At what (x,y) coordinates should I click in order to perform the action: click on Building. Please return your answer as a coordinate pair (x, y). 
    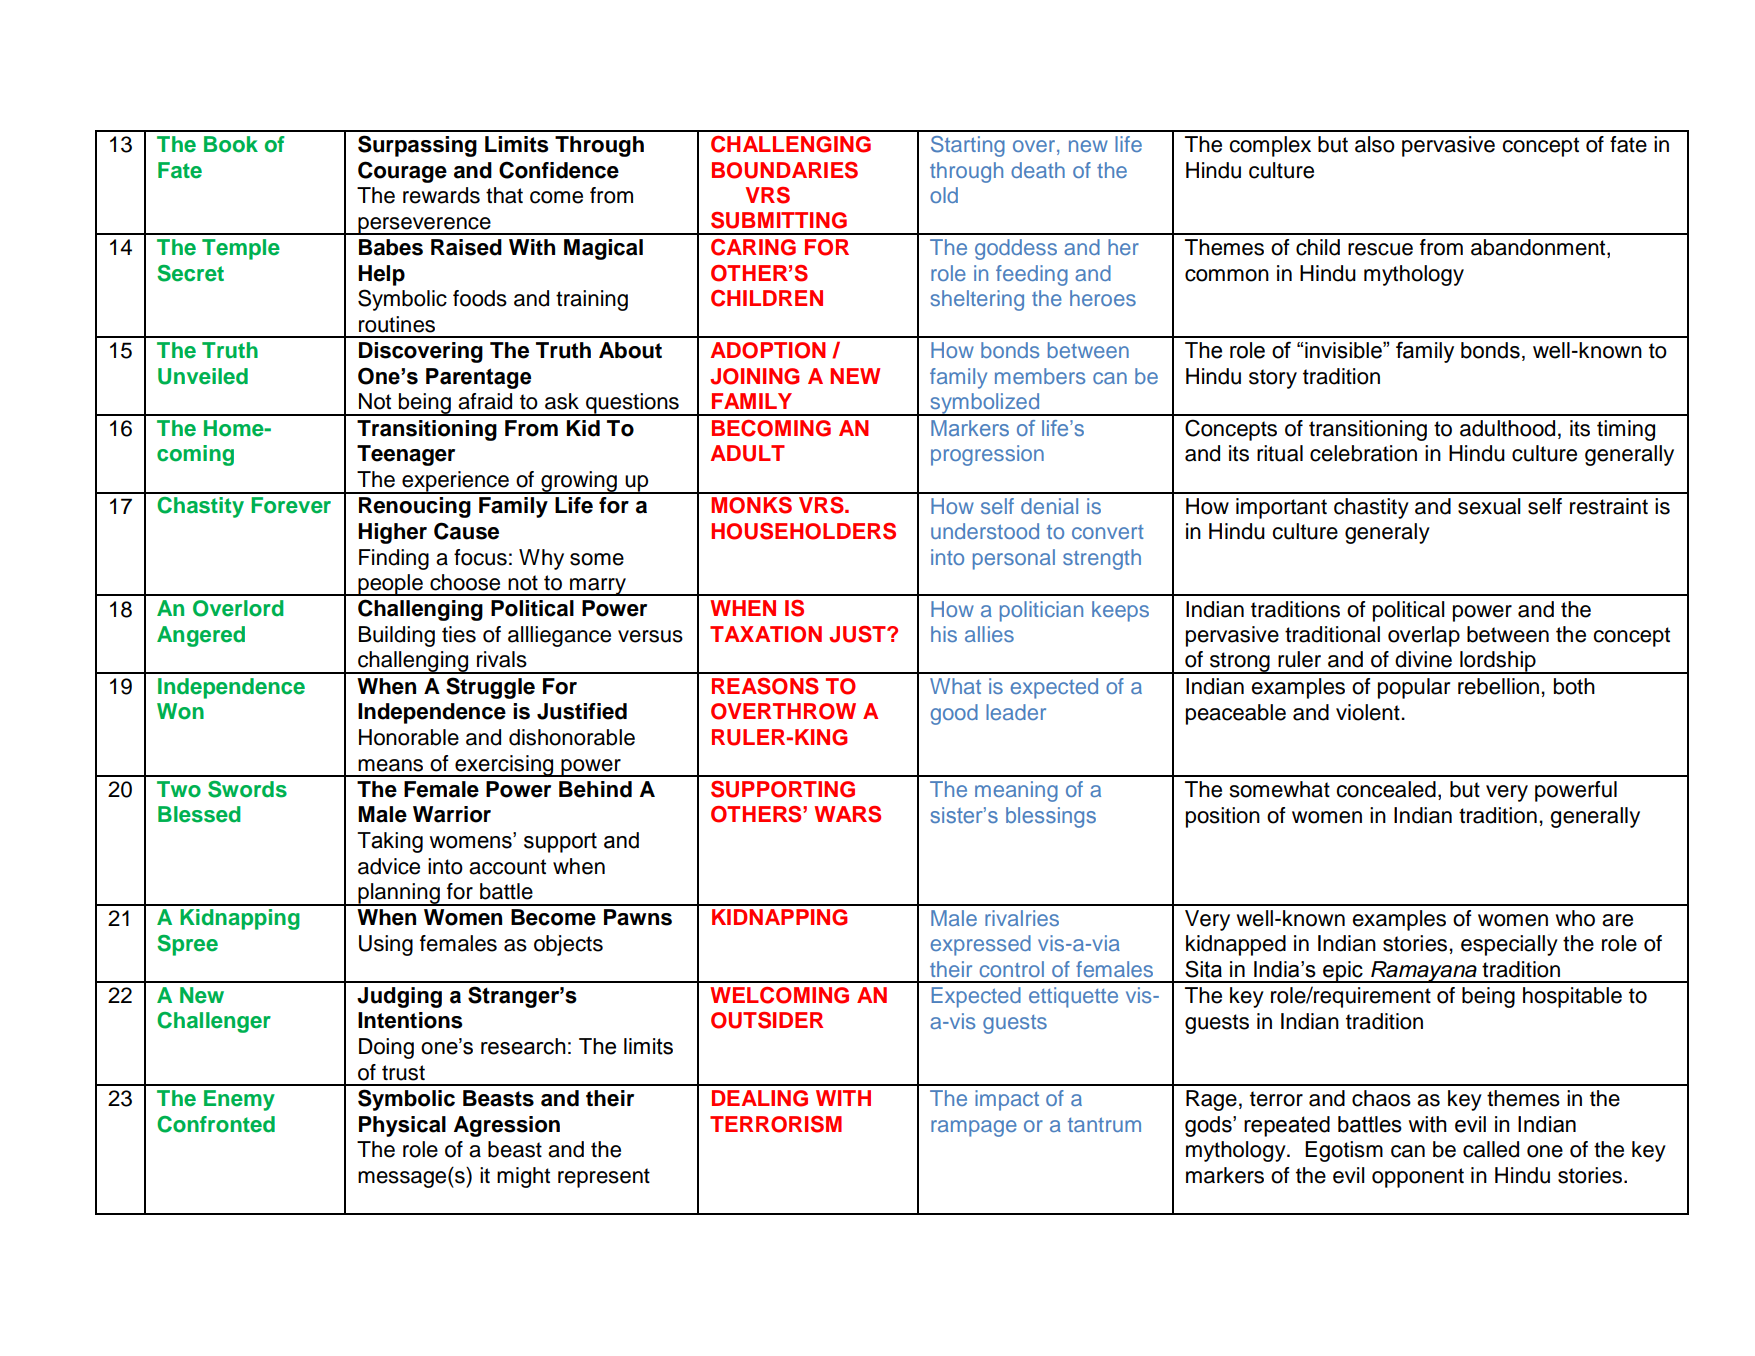
    Looking at the image, I should click on (397, 636).
